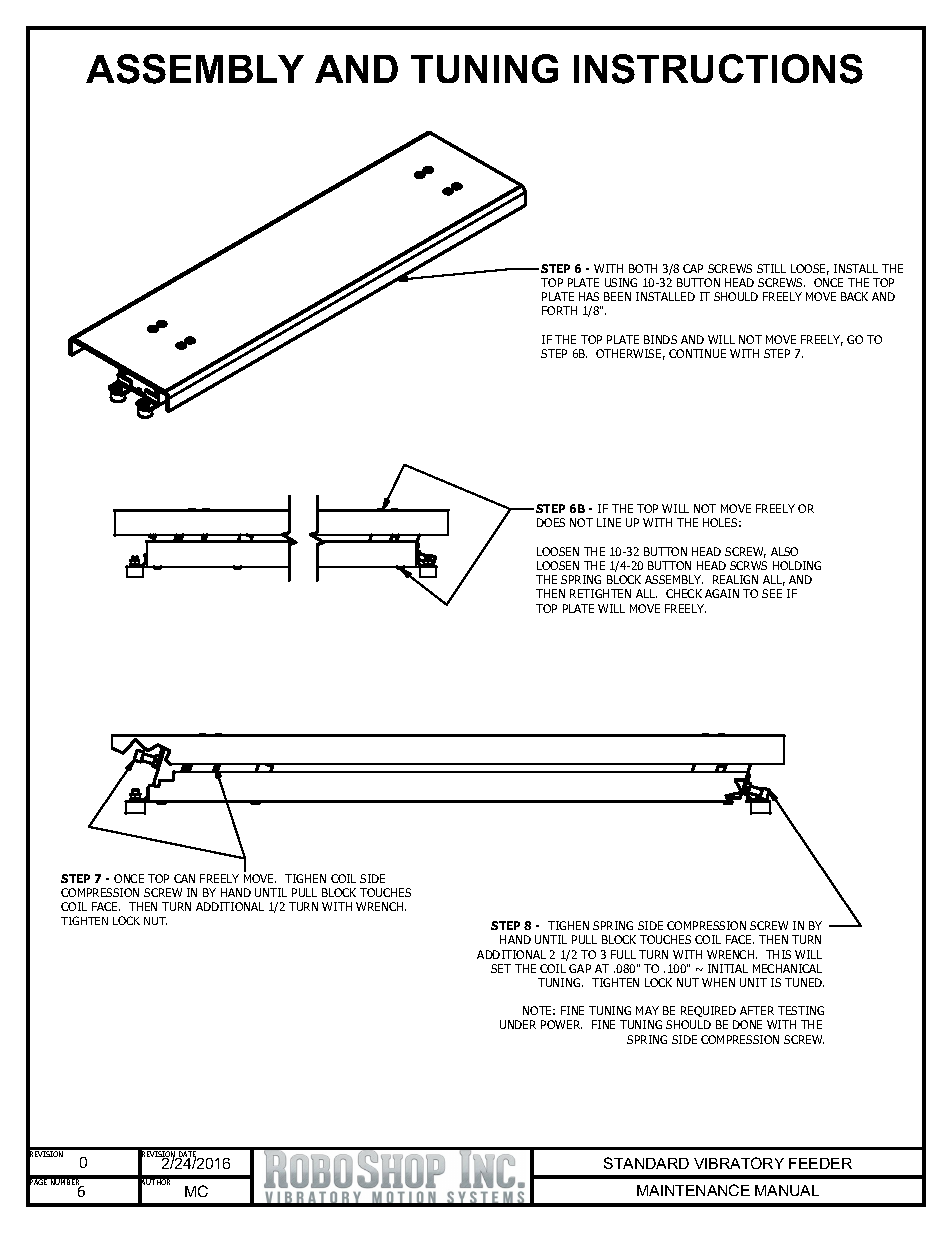  Describe the element at coordinates (518, 1024) in the screenshot. I see `UNDER` at that location.
